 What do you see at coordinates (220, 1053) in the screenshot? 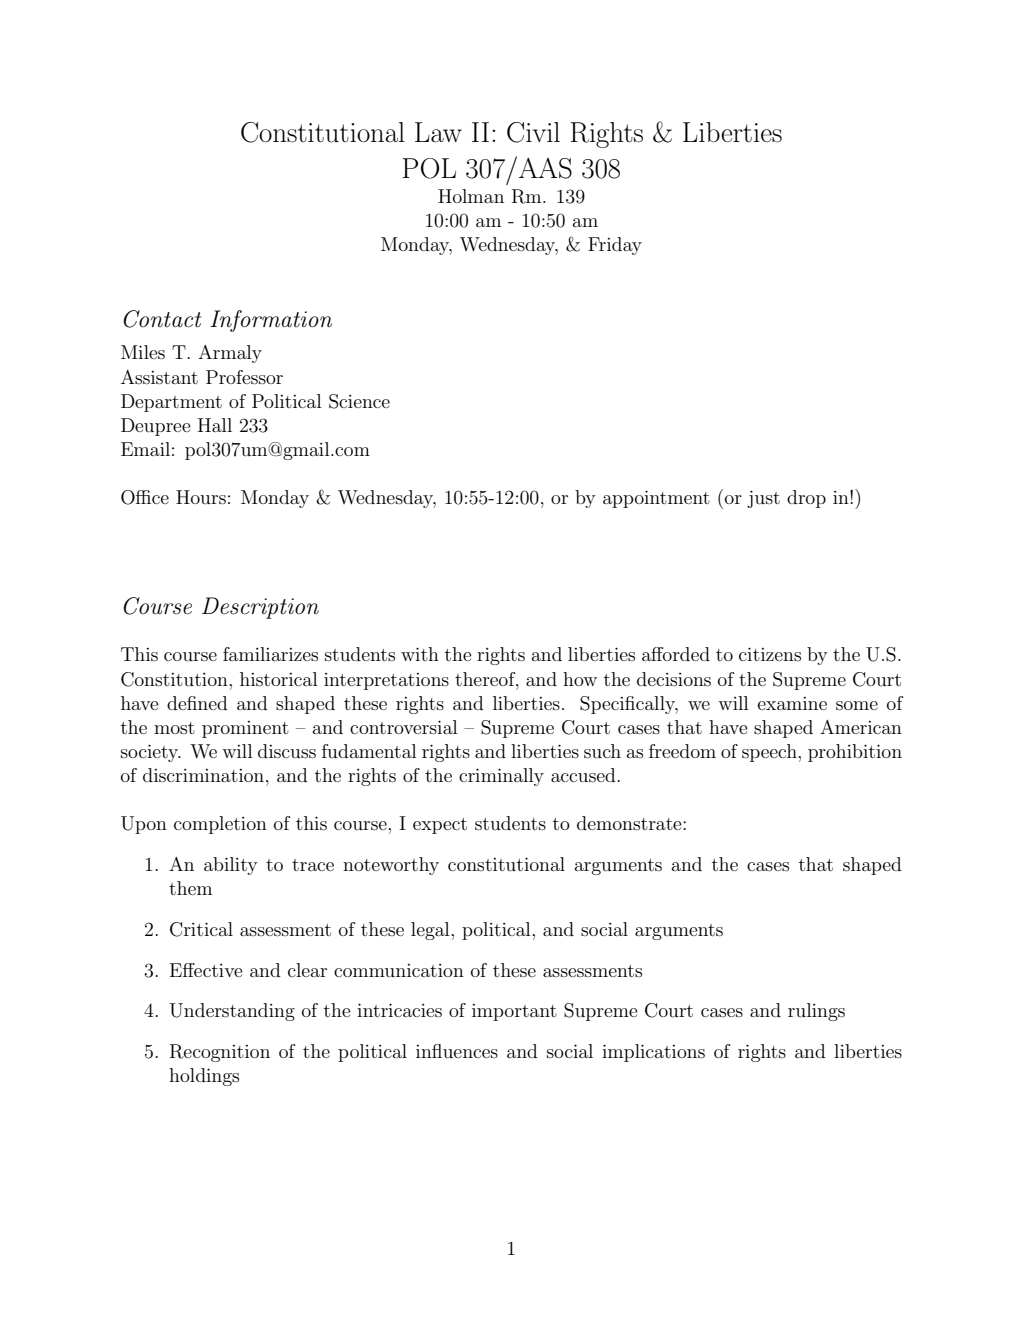
I see `Recognition` at bounding box center [220, 1053].
